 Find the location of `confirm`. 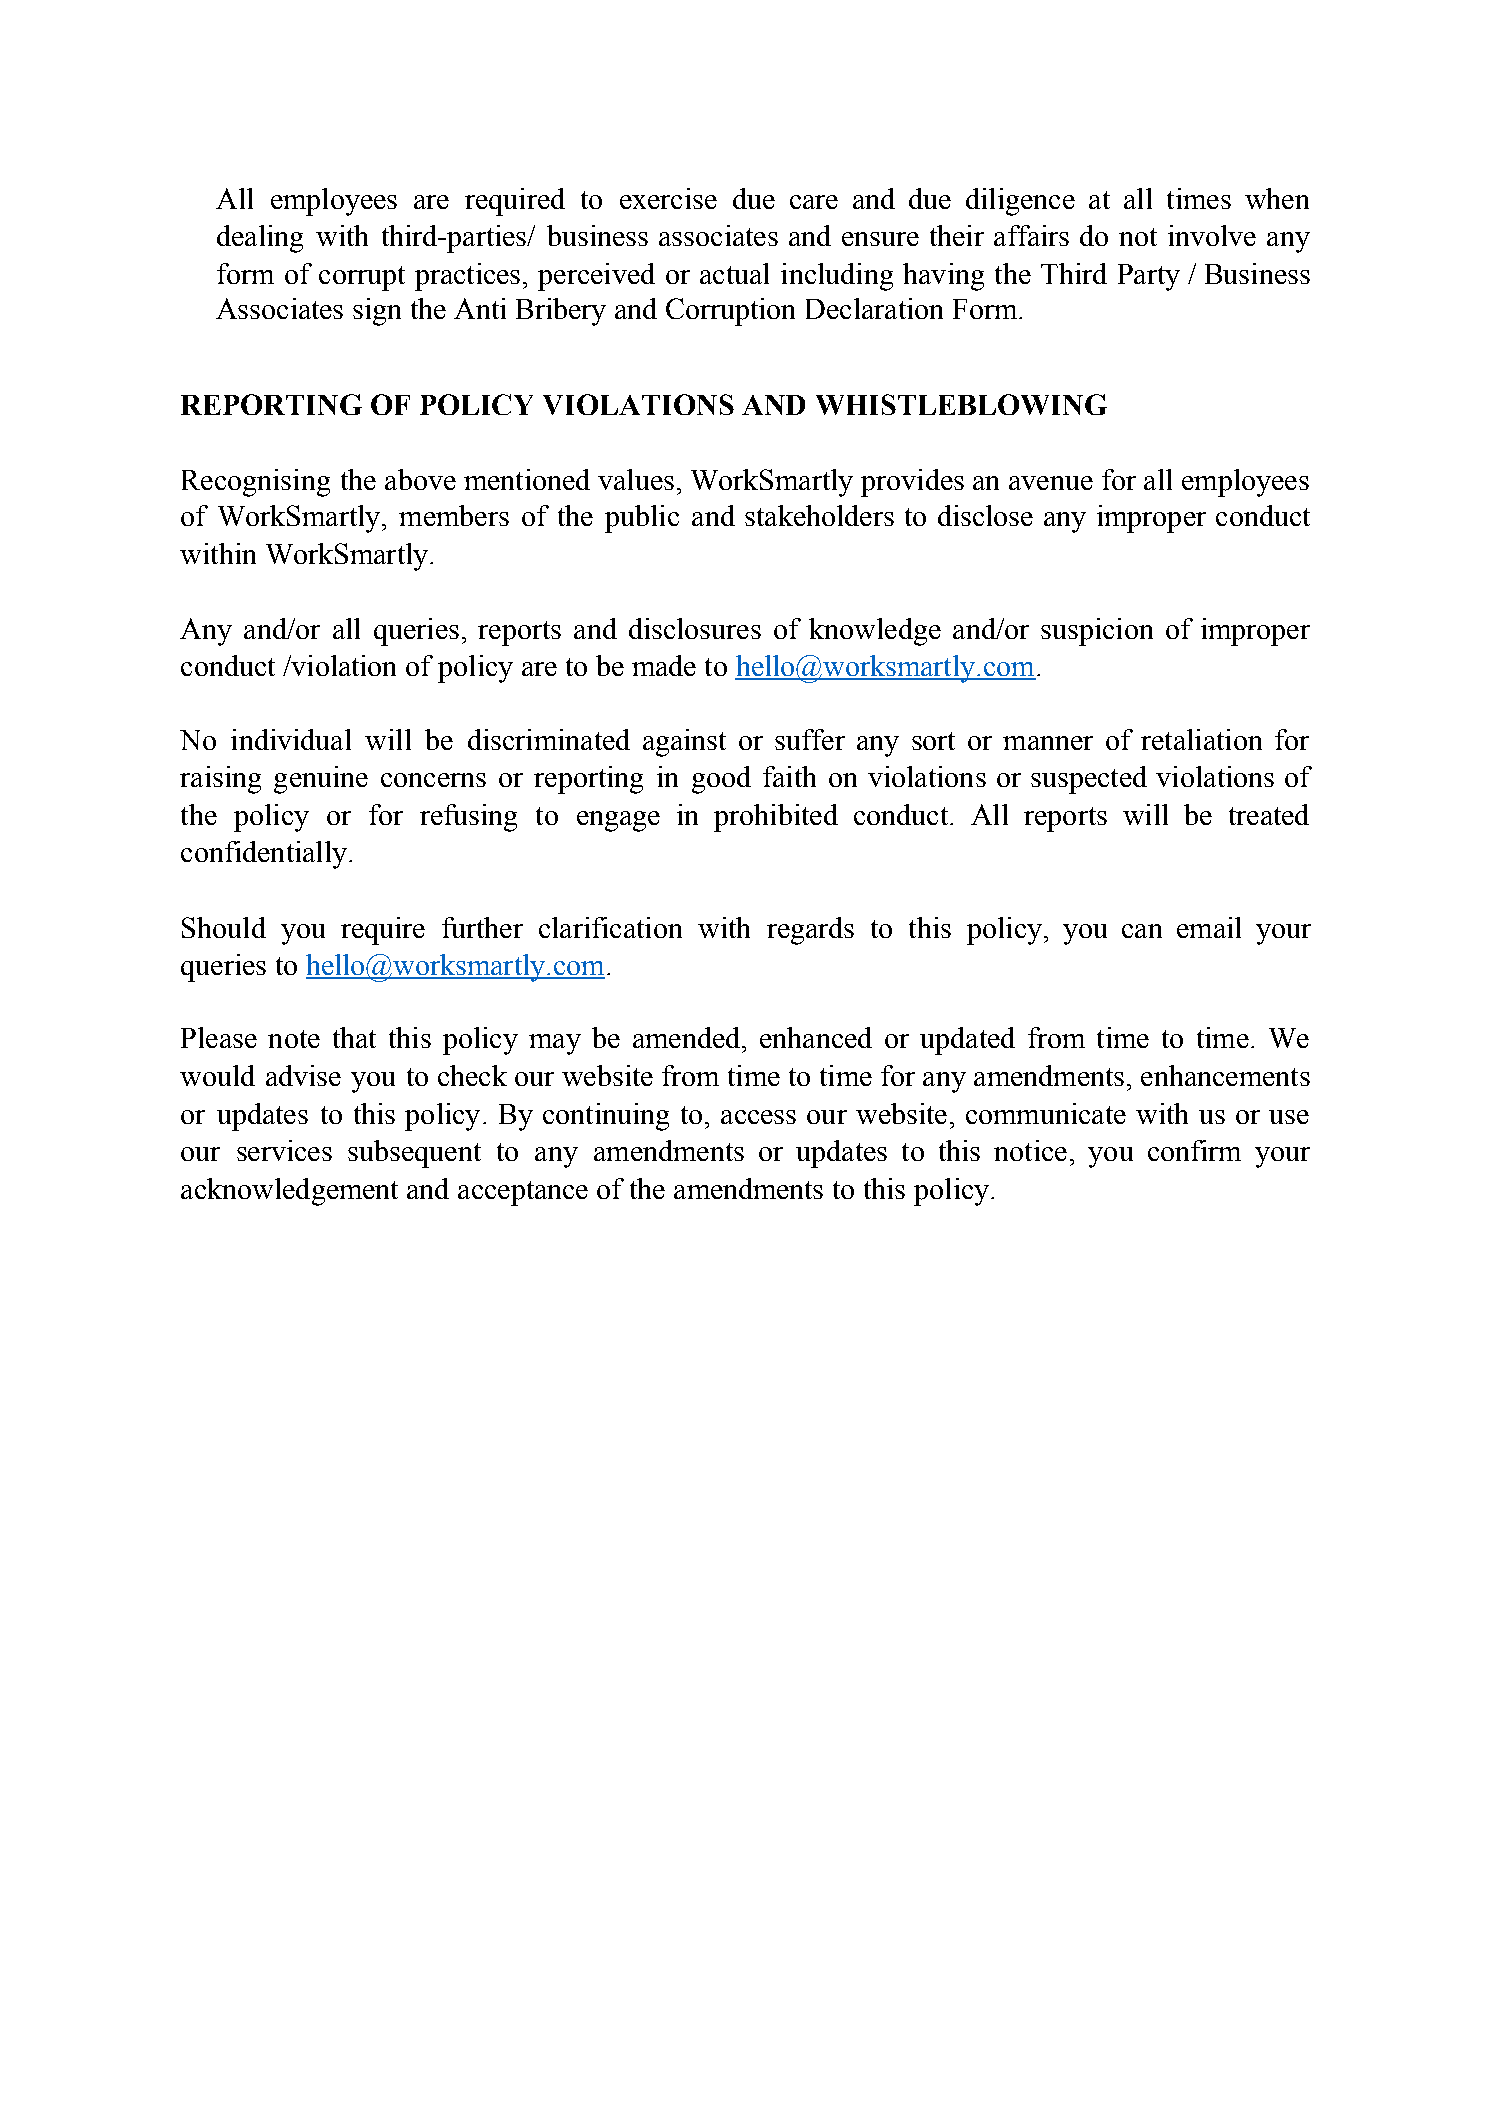

confirm is located at coordinates (1194, 1150).
